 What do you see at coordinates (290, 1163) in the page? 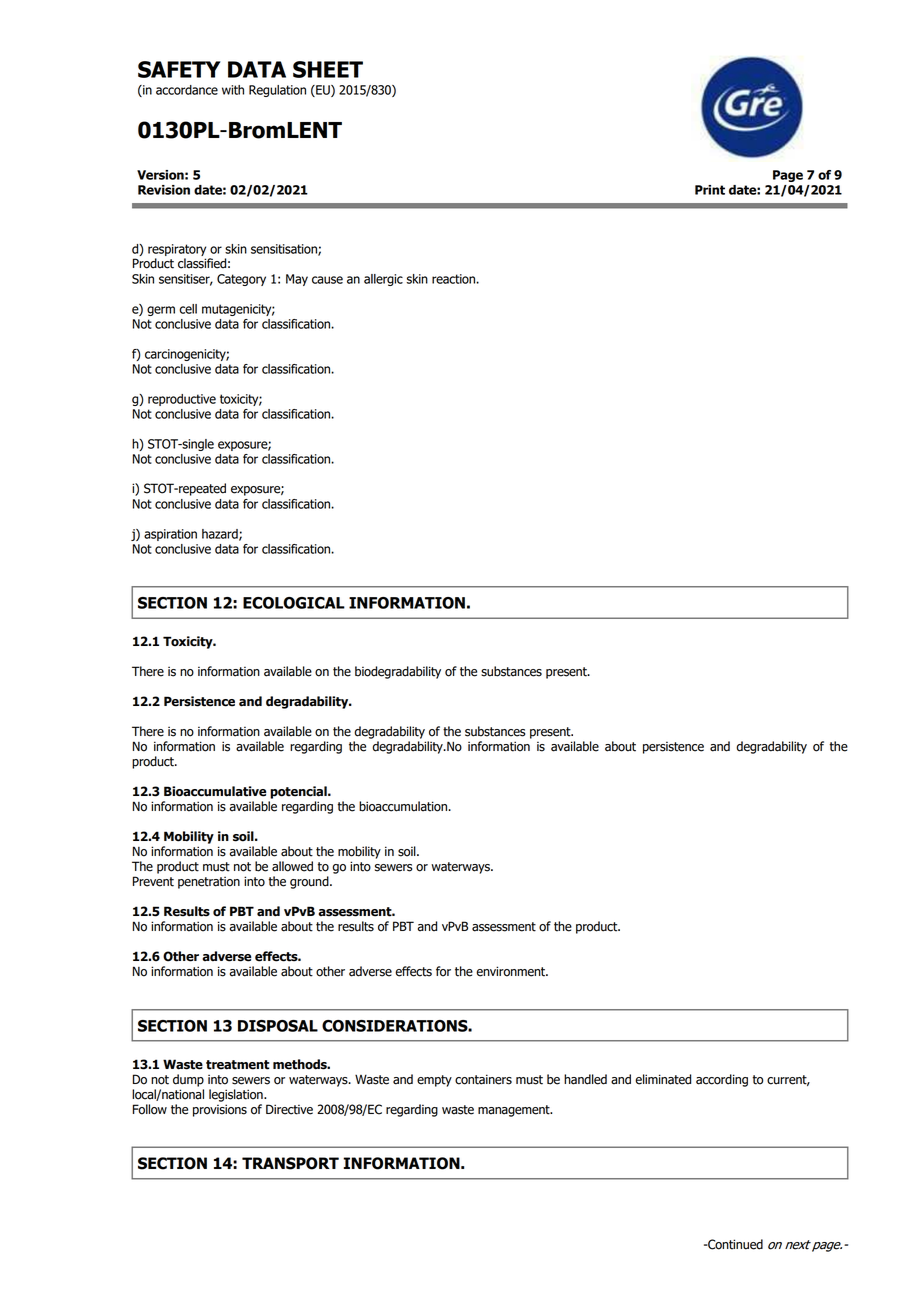
I see `TRANSPORT` at bounding box center [290, 1163].
